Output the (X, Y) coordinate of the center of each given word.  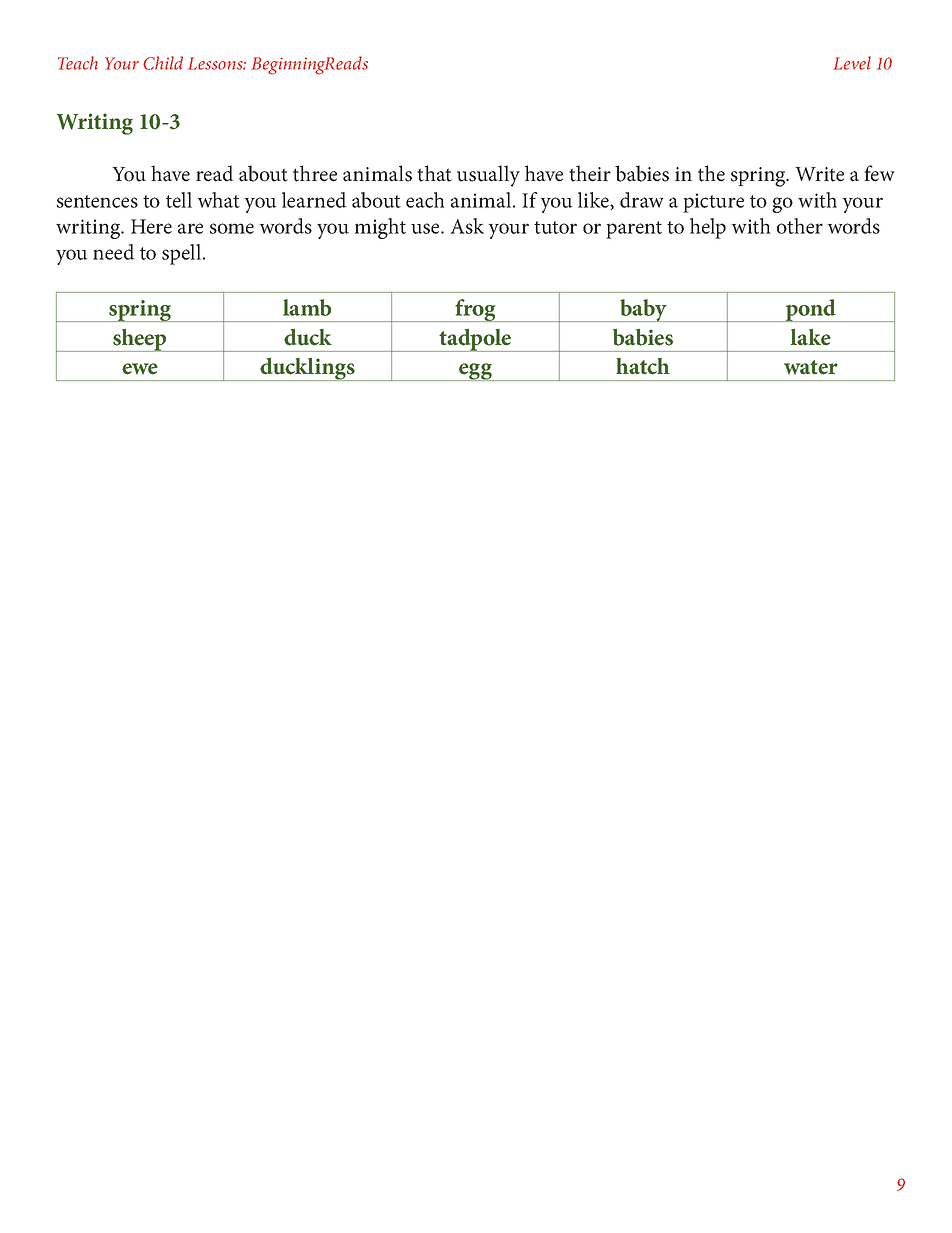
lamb (307, 307)
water (811, 367)
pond (811, 310)
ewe (140, 369)
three (315, 173)
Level (852, 63)
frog (475, 310)
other (800, 226)
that (434, 173)
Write (819, 174)
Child (163, 63)
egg (476, 372)
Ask (467, 226)
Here (151, 226)
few (879, 173)
